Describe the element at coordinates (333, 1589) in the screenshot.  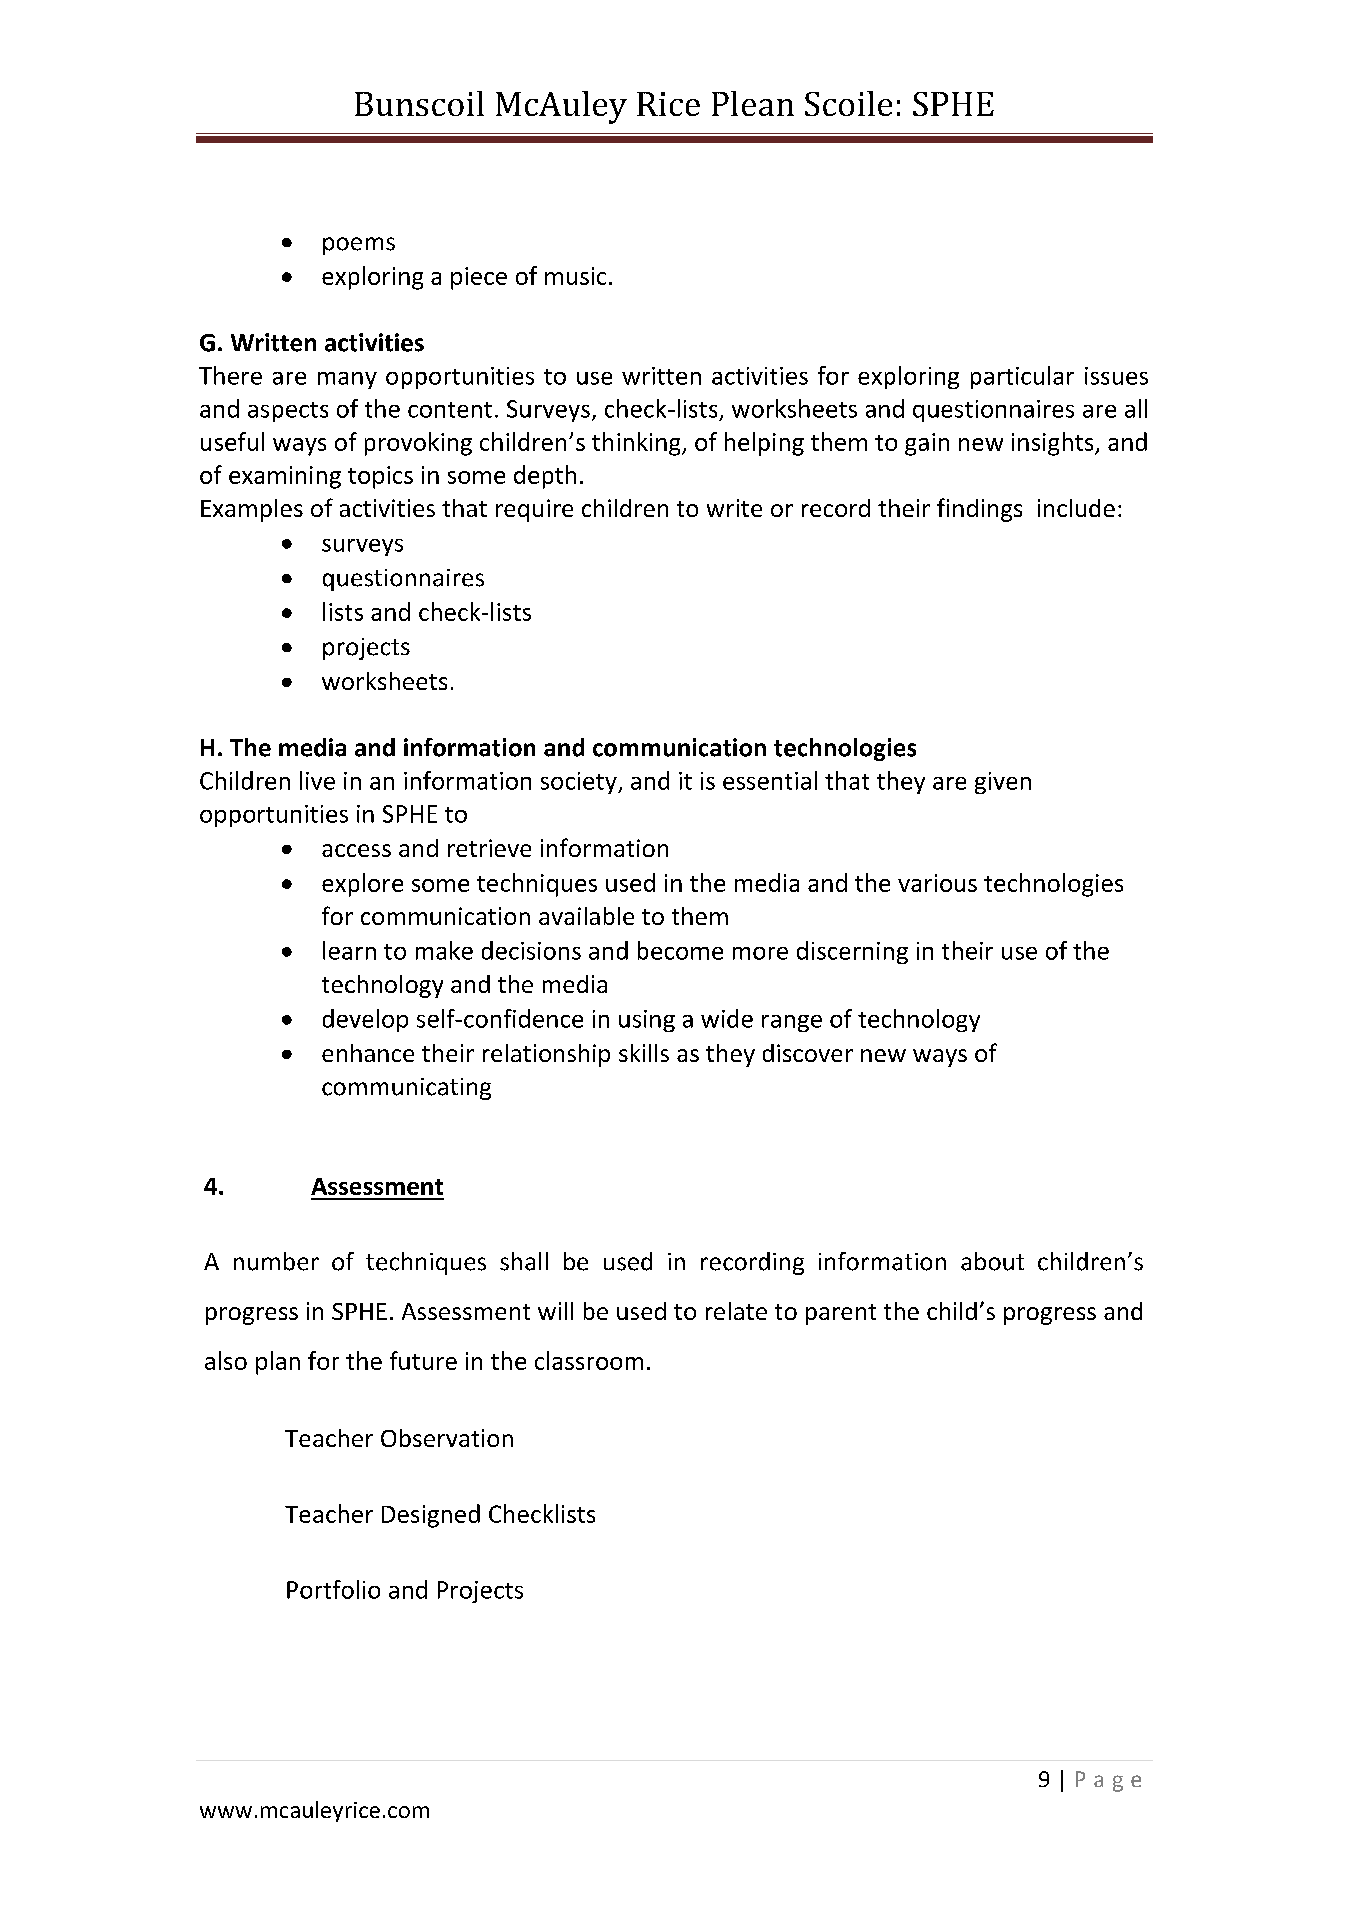
I see `Portfolio` at that location.
